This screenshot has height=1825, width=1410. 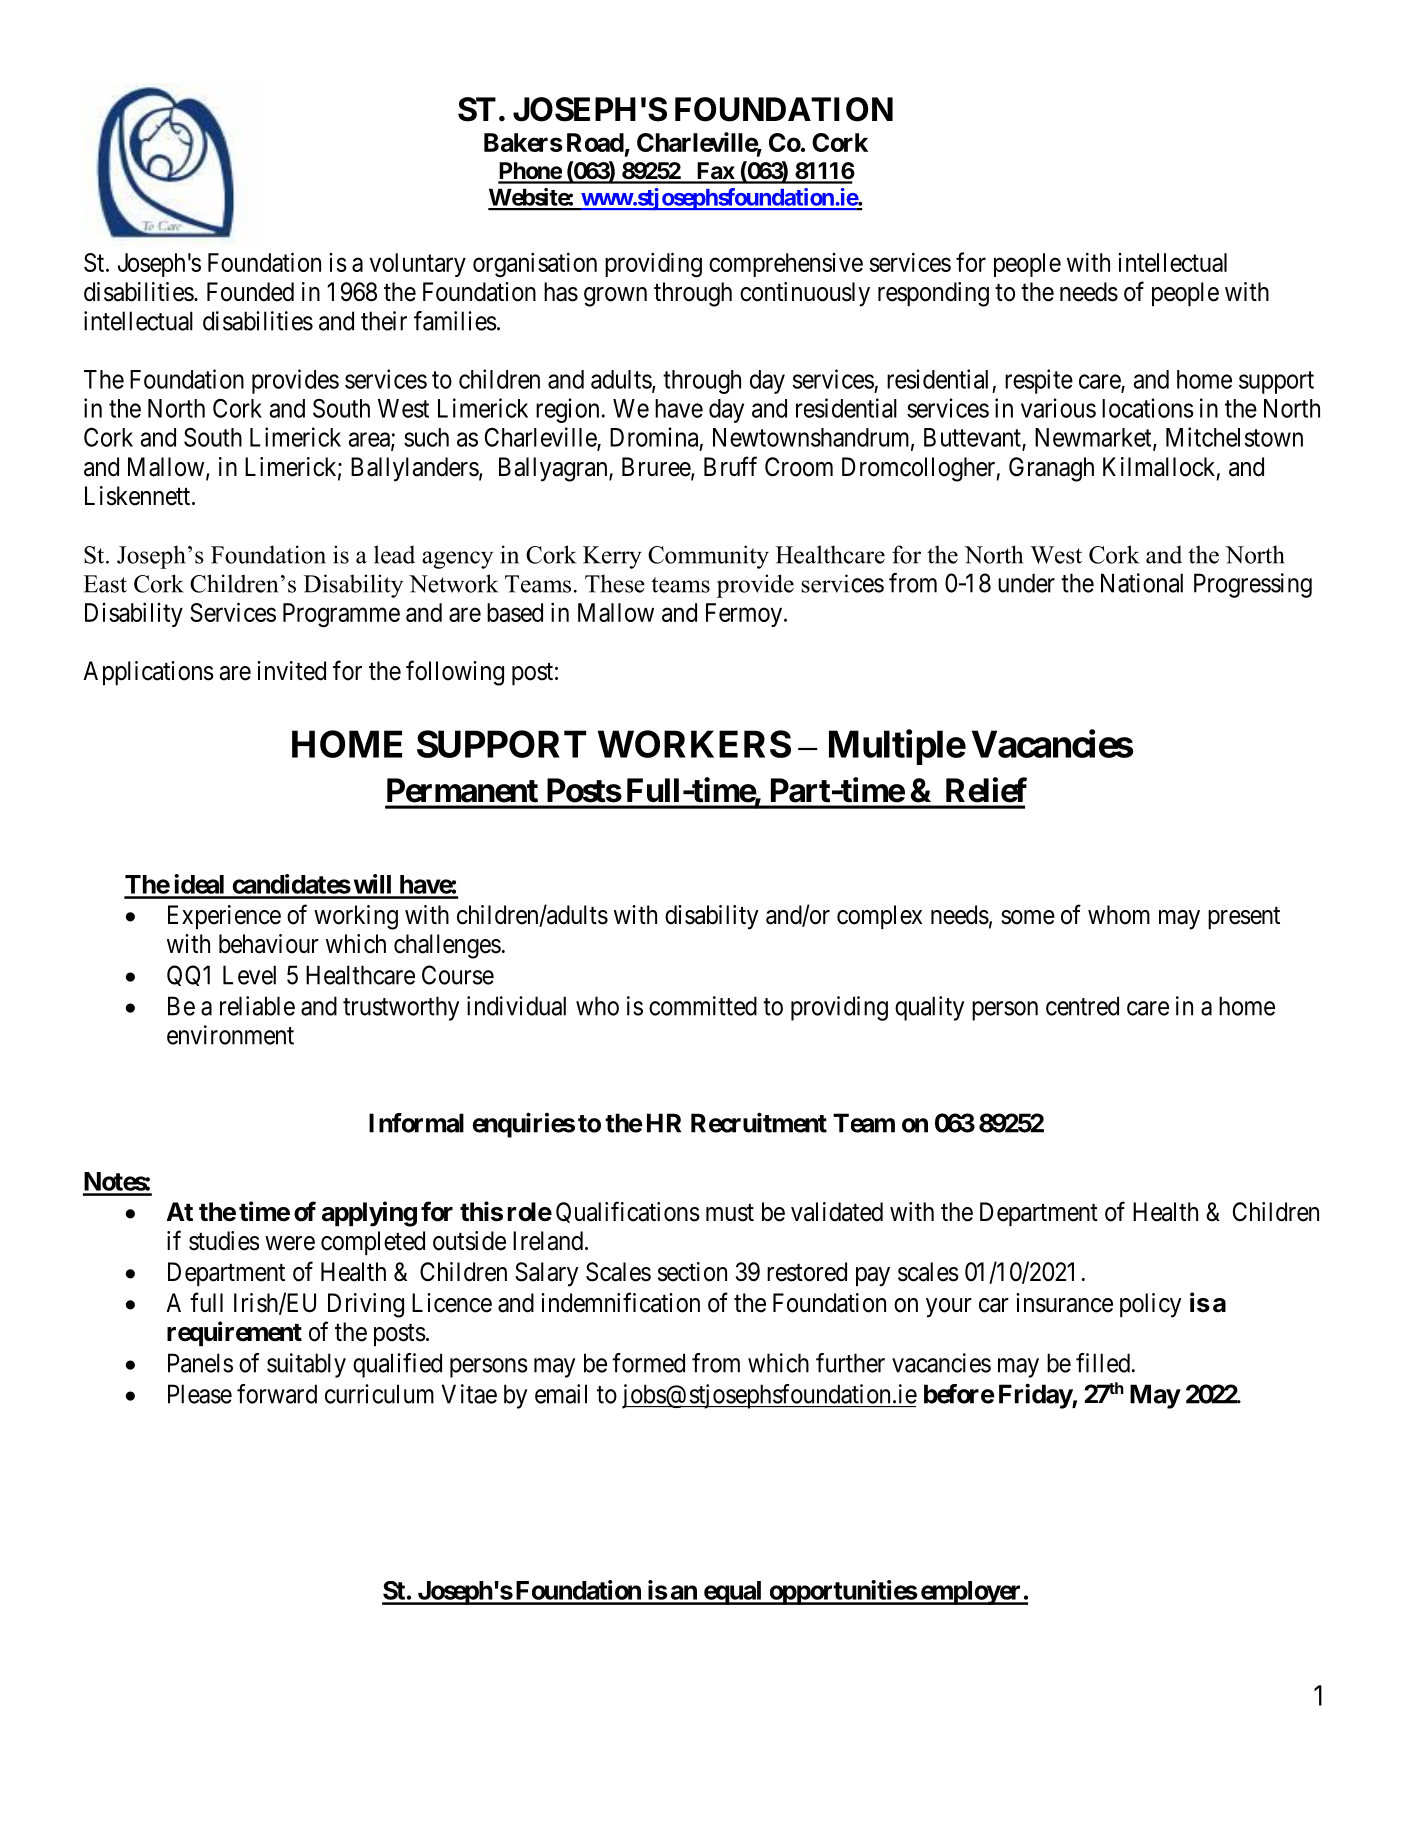 I want to click on Founded, so click(x=250, y=292).
